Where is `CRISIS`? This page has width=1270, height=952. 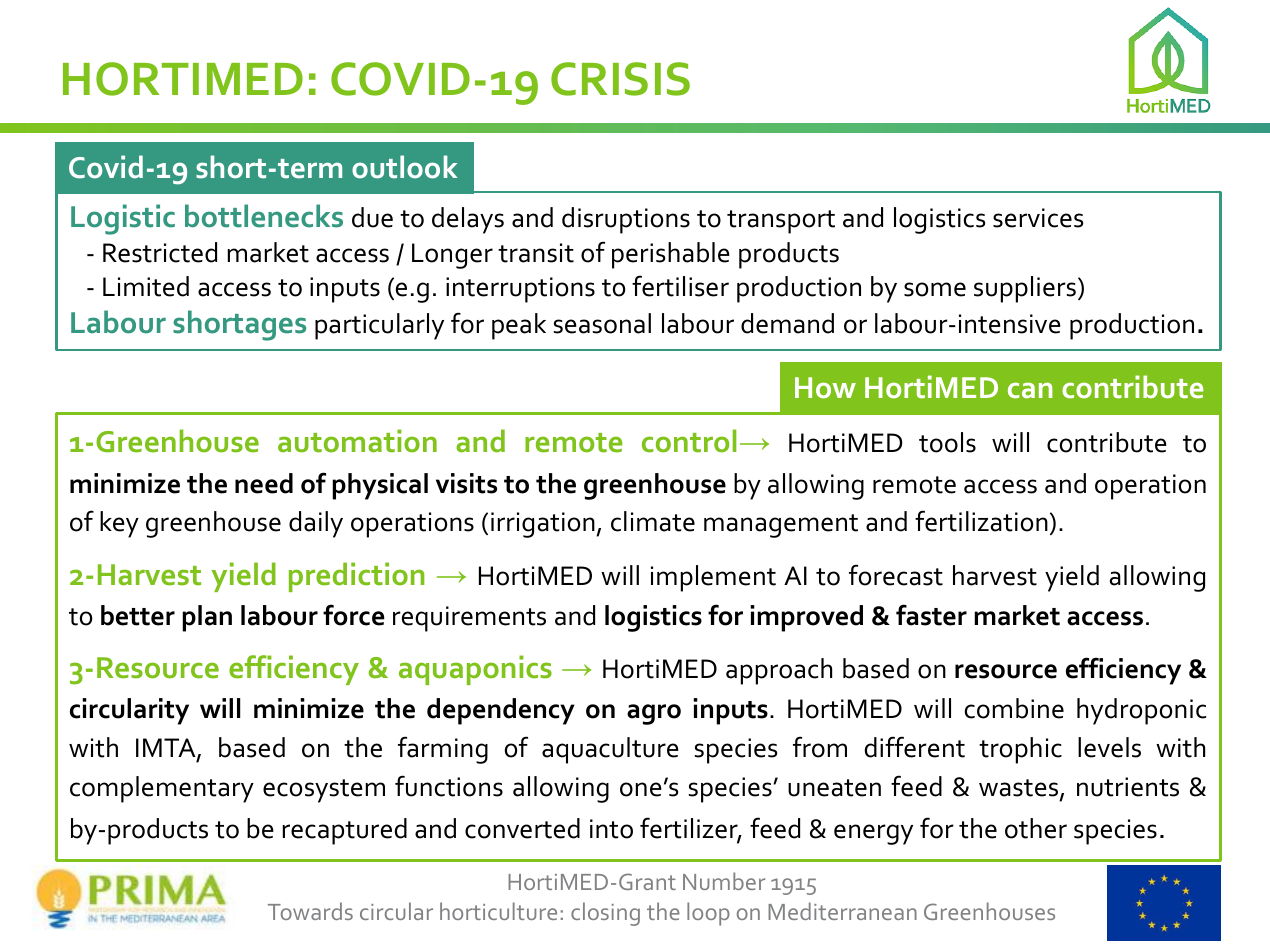
CRISIS is located at coordinates (620, 79).
